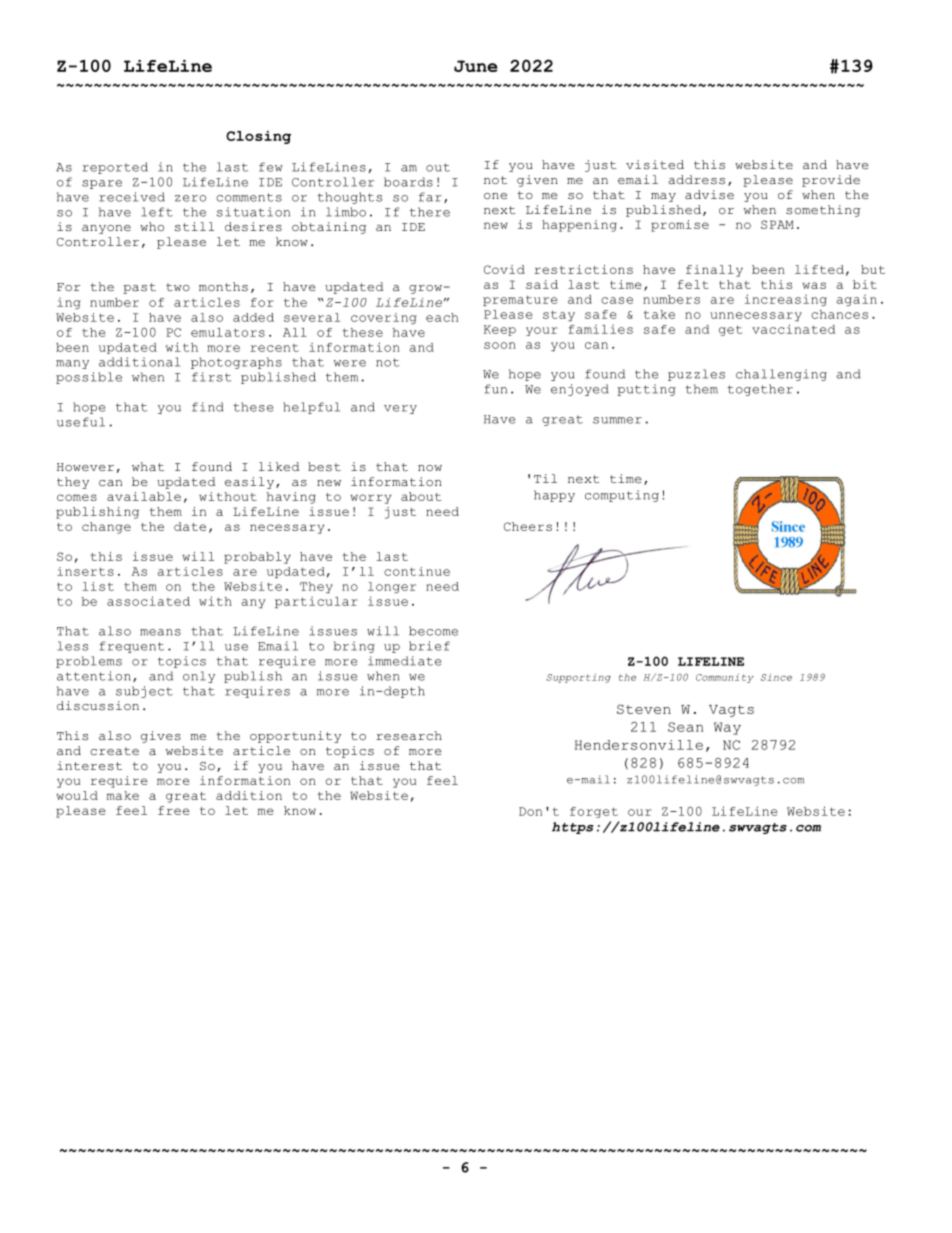 This screenshot has height=1233, width=952. What do you see at coordinates (819, 269) in the screenshot?
I see `lifted` at bounding box center [819, 269].
